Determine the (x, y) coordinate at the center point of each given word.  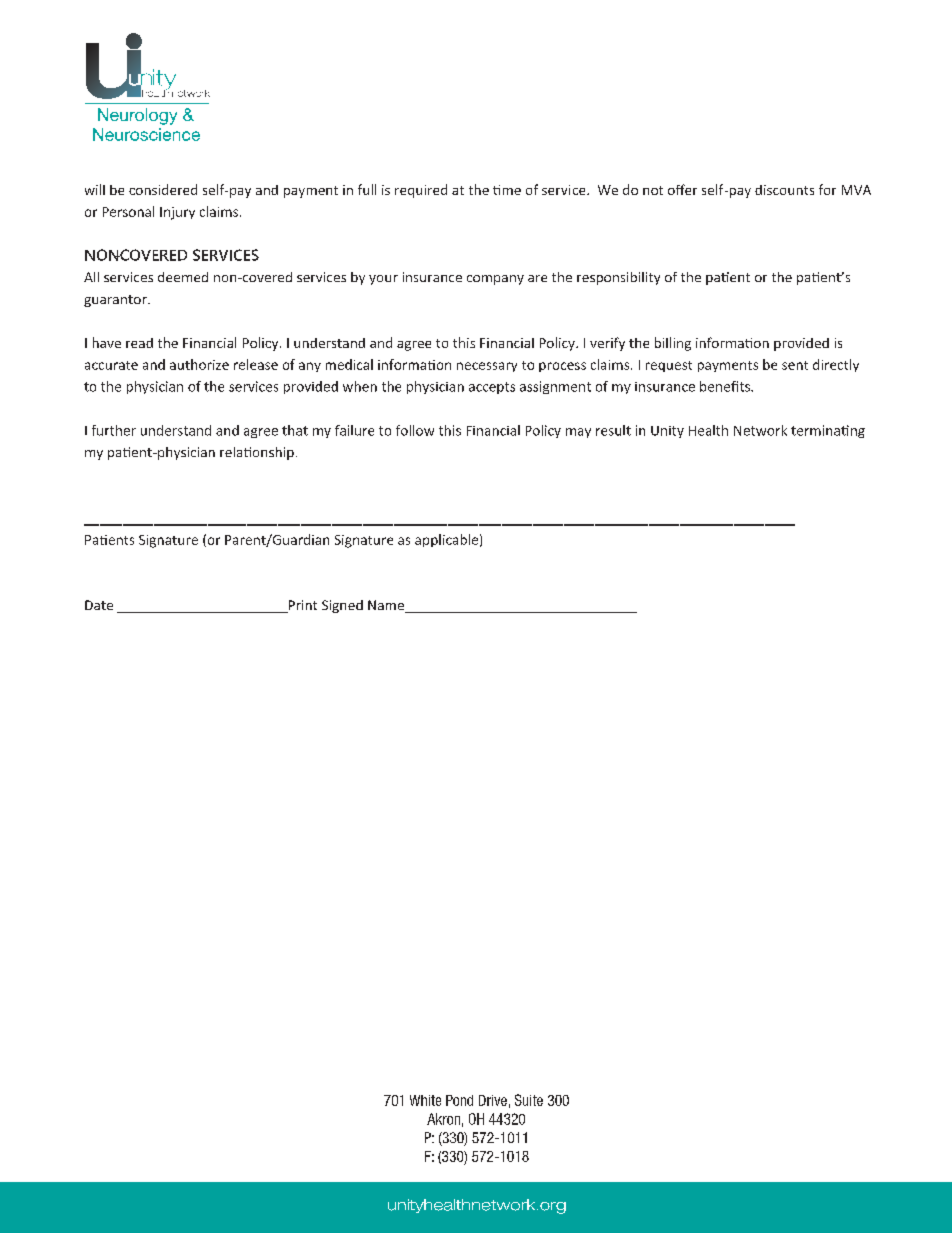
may (578, 433)
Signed (342, 606)
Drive (493, 1100)
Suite (529, 1100)
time (507, 190)
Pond (459, 1100)
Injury (177, 213)
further (114, 430)
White (425, 1100)
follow (415, 430)
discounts (784, 190)
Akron (443, 1119)
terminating (828, 431)
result (613, 430)
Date (99, 605)
